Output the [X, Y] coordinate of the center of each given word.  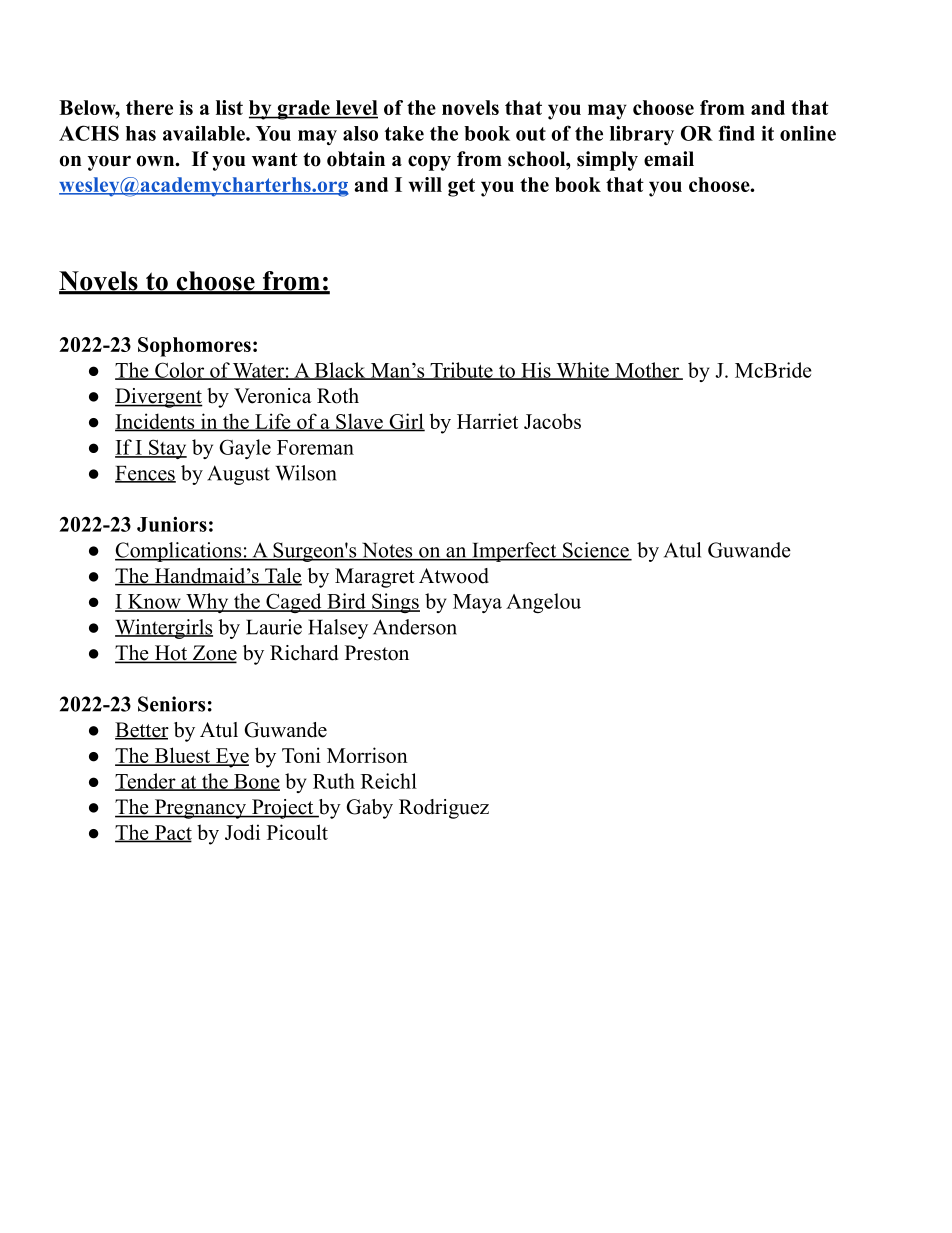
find [737, 133]
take [404, 133]
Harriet [487, 421]
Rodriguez [444, 809]
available [205, 133]
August [238, 475]
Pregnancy [200, 809]
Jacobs [552, 421]
